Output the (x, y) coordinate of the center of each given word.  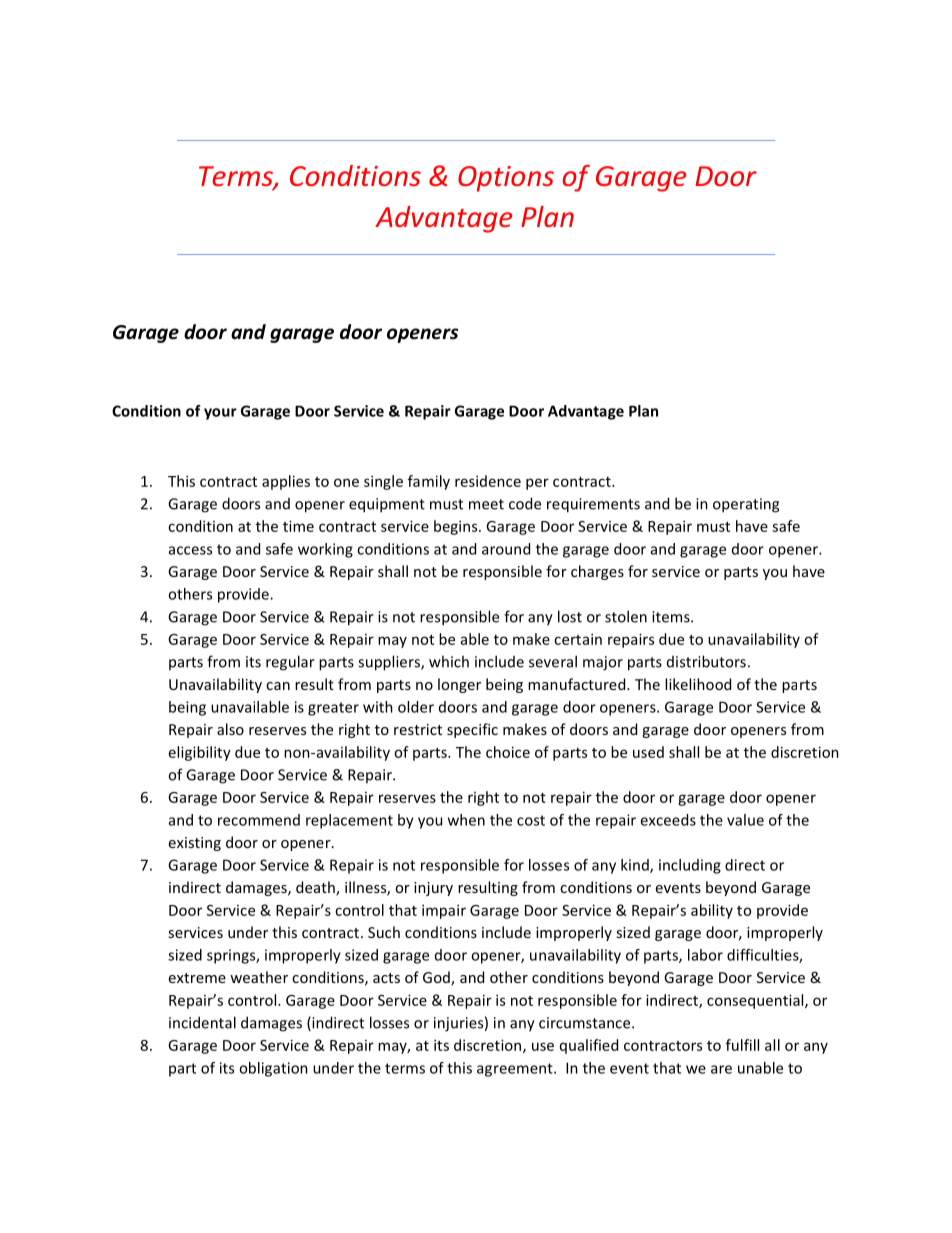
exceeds (668, 820)
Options (506, 179)
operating (746, 505)
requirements (593, 505)
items (672, 617)
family (429, 482)
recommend (259, 820)
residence (488, 481)
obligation (273, 1069)
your (220, 414)
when (466, 820)
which (449, 661)
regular (290, 663)
